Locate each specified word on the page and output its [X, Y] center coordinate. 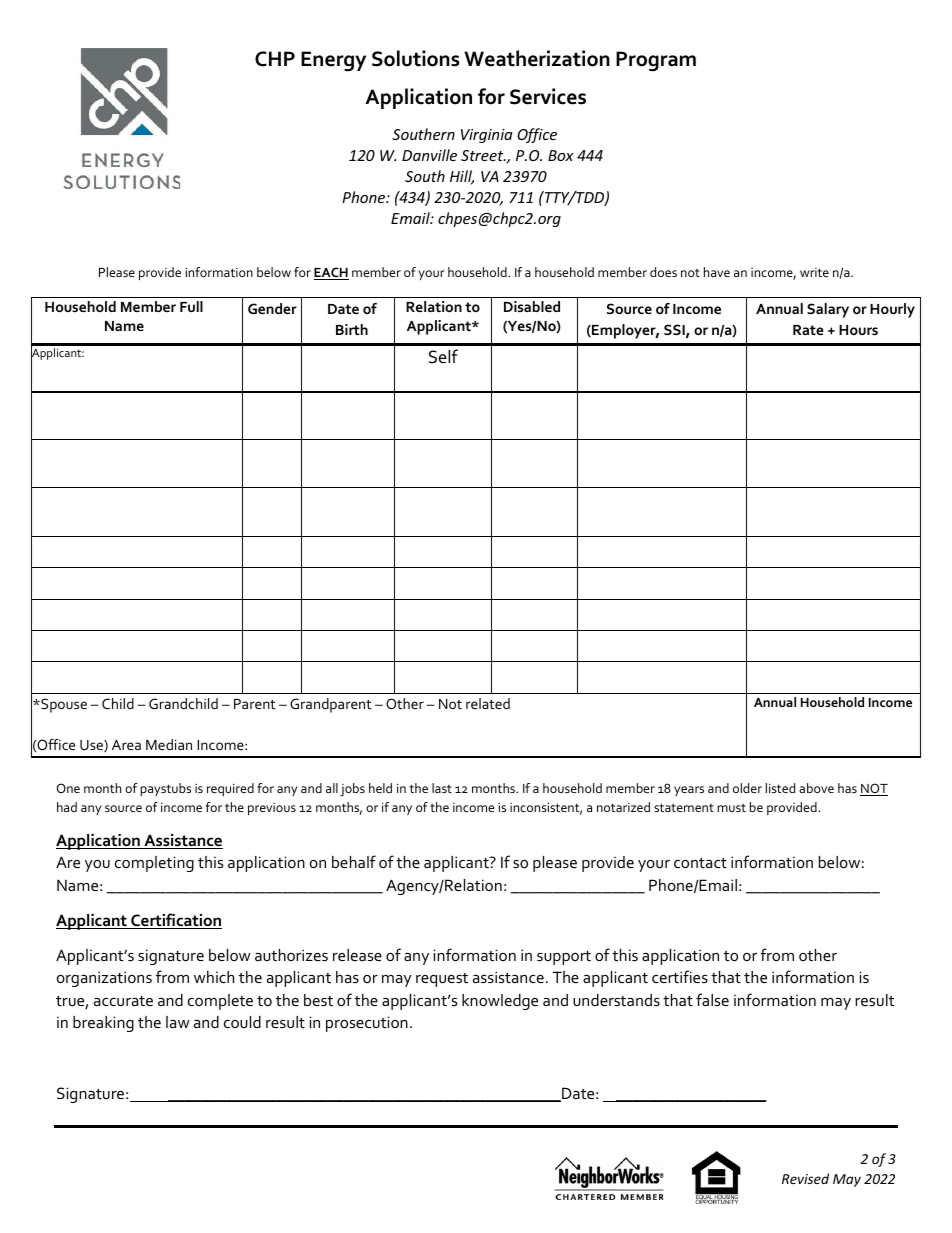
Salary [828, 310]
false [712, 999]
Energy [333, 61]
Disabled [532, 306]
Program [656, 61]
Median [169, 744]
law [178, 1022]
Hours [858, 330]
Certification [175, 921]
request [442, 980]
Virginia [487, 136]
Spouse [63, 705]
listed [780, 788]
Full [191, 306]
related [488, 703]
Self [443, 356]
